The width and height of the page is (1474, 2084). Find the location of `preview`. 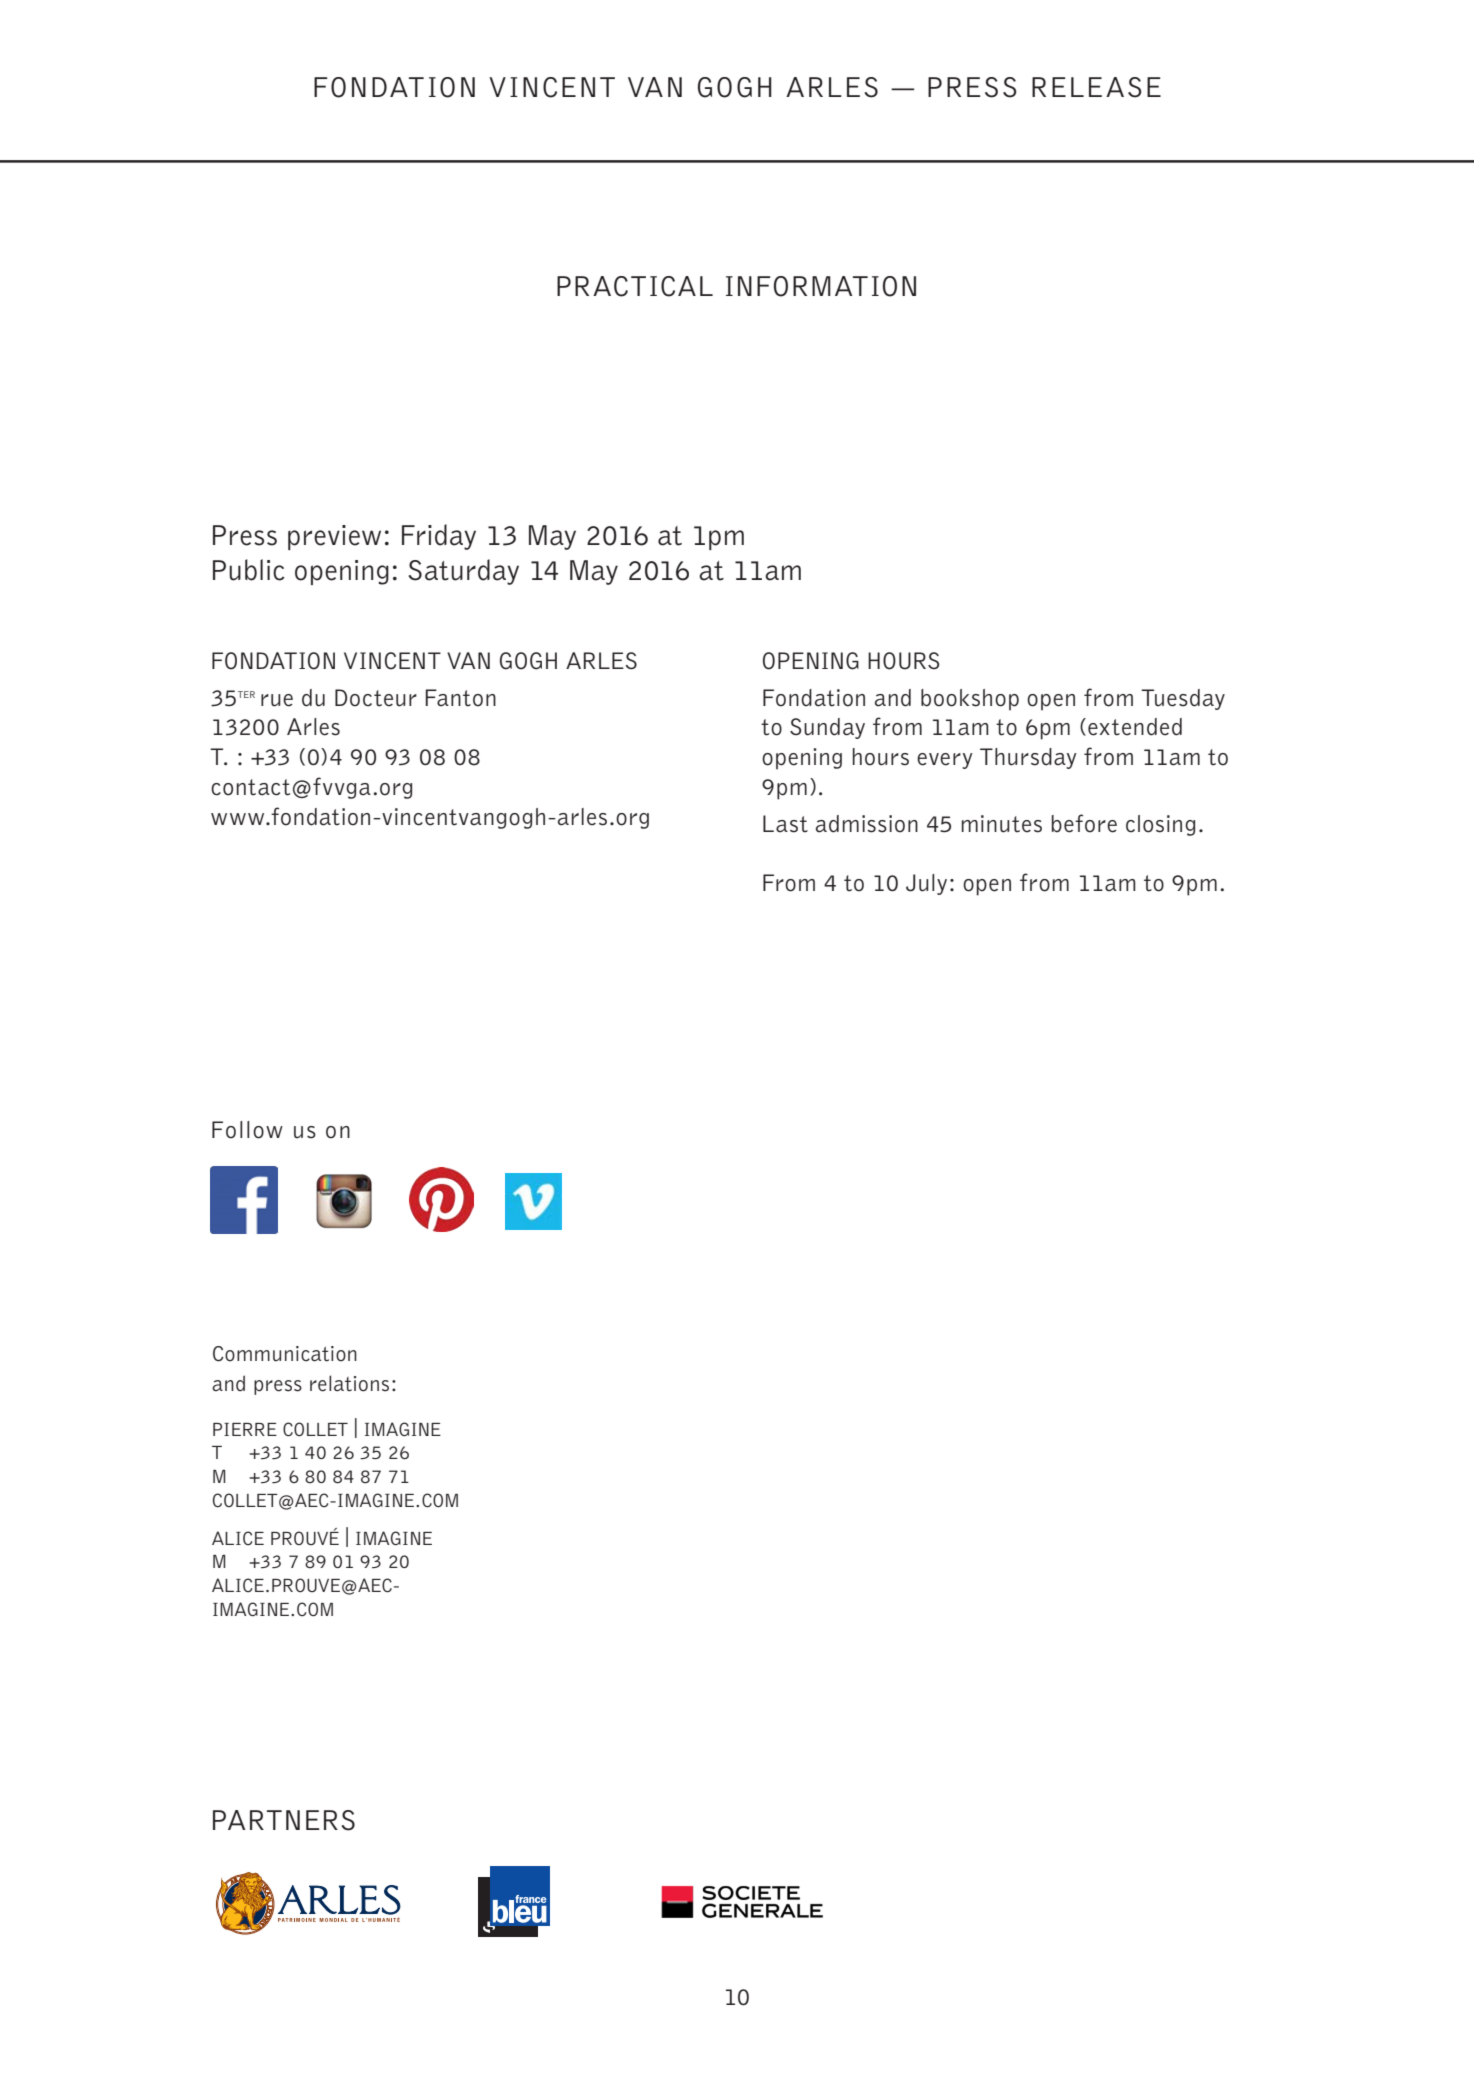

preview is located at coordinates (334, 537).
